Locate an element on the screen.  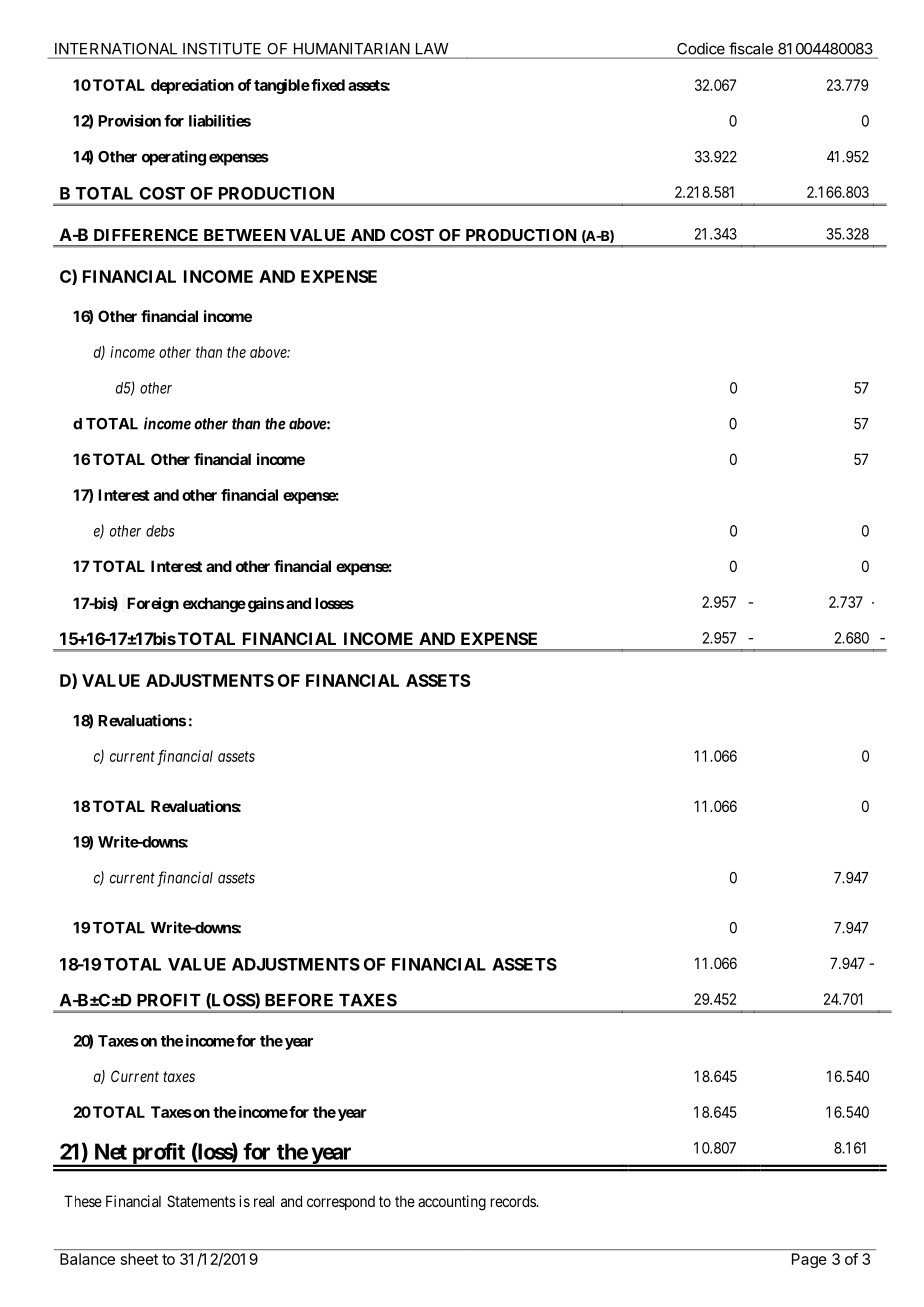
HUMANITARIAN is located at coordinates (352, 49).
